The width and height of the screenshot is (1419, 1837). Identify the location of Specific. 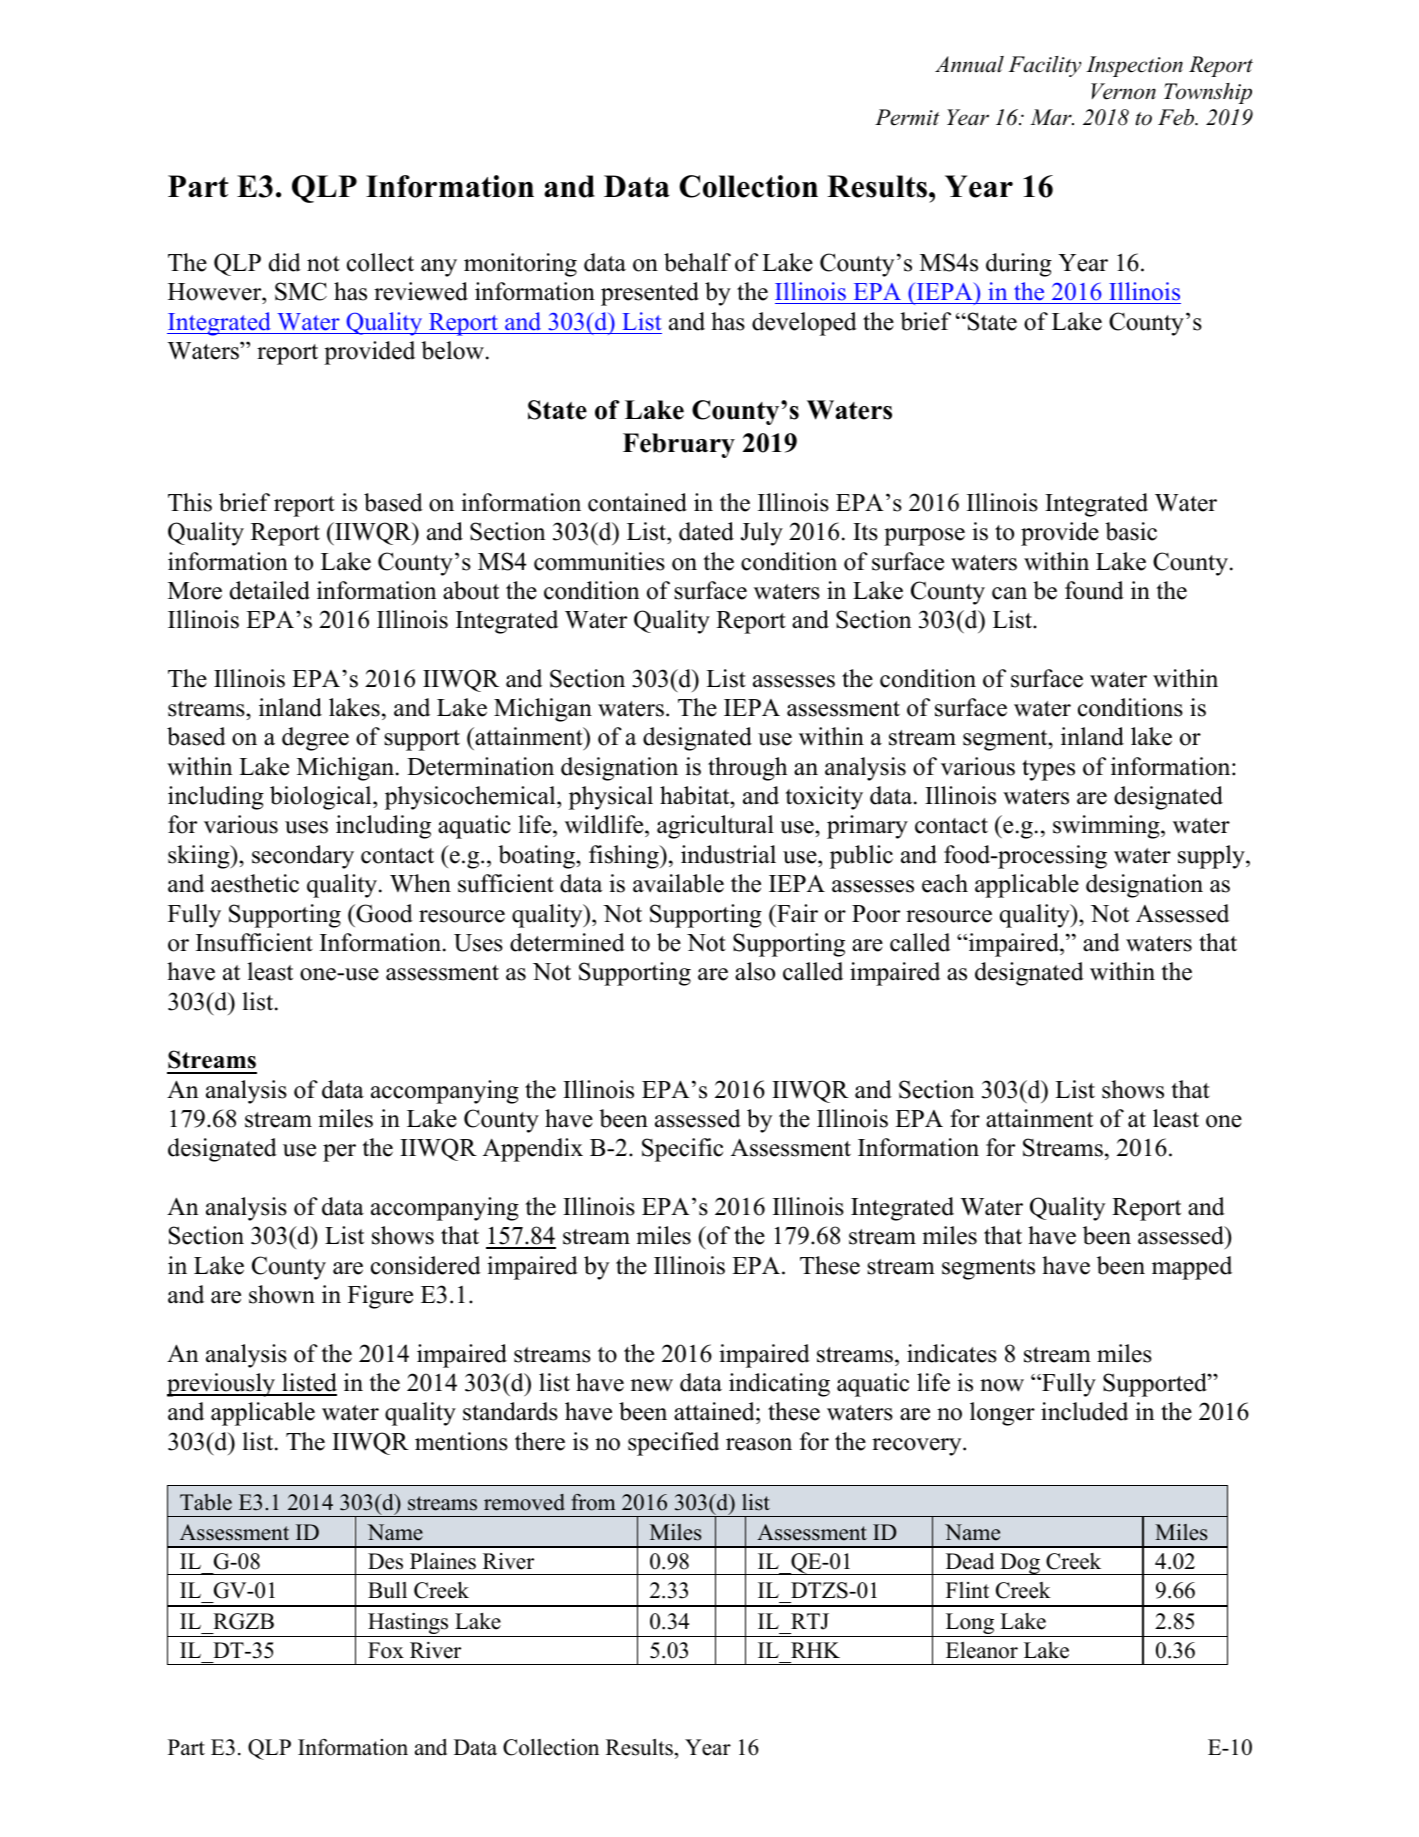
(682, 1150).
